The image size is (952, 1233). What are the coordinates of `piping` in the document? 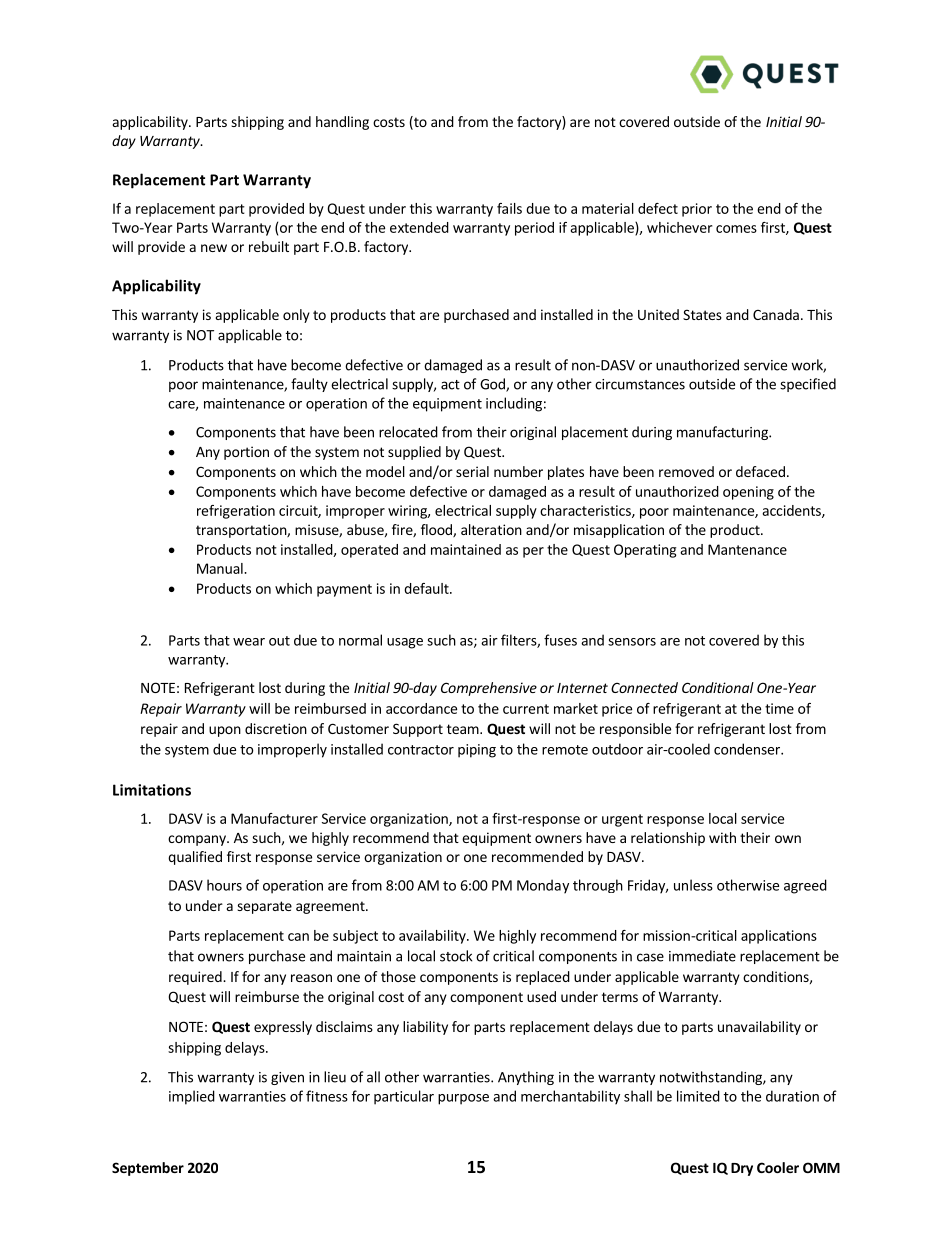 It's located at (477, 751).
